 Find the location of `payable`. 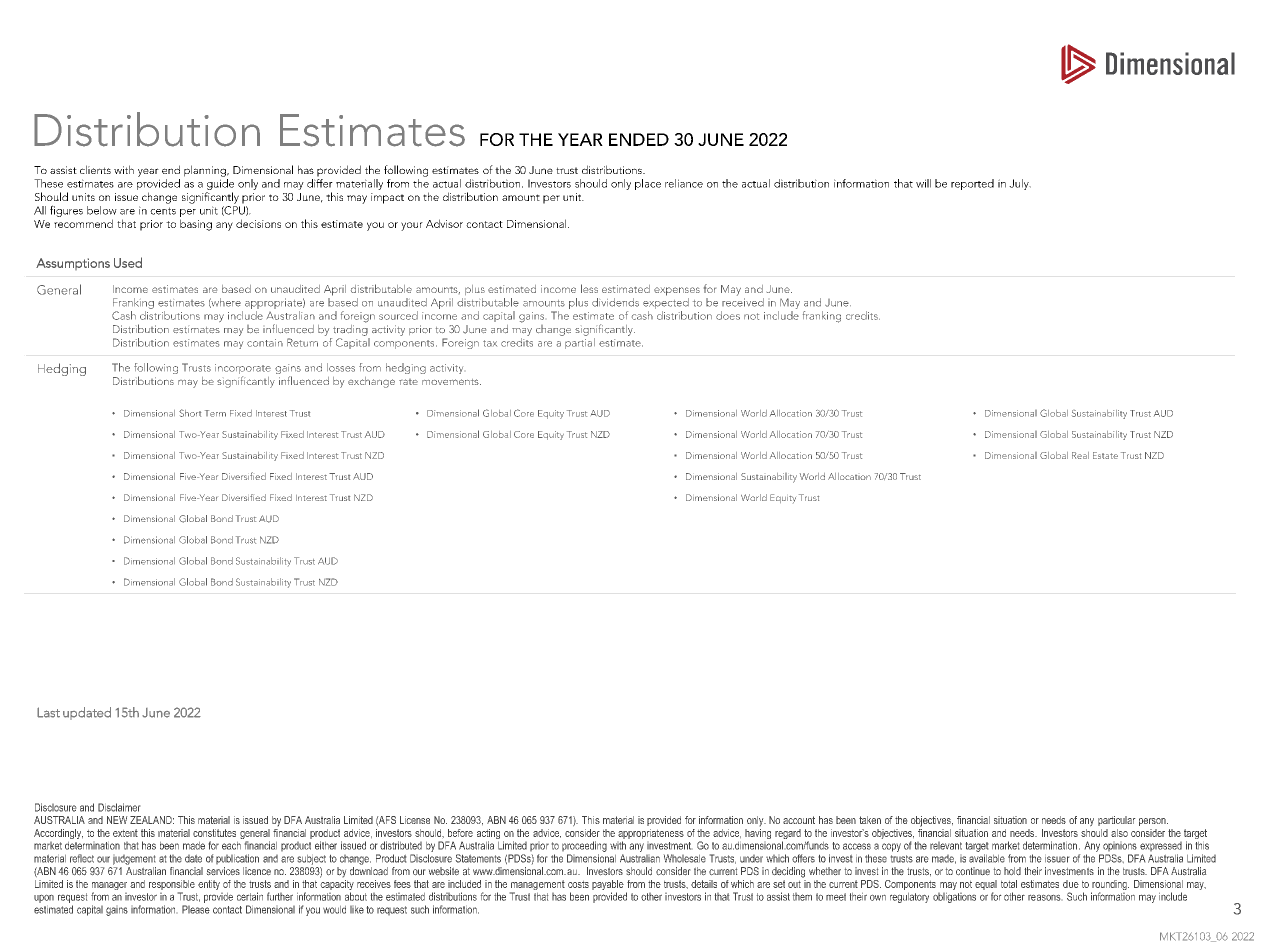

payable is located at coordinates (608, 886).
